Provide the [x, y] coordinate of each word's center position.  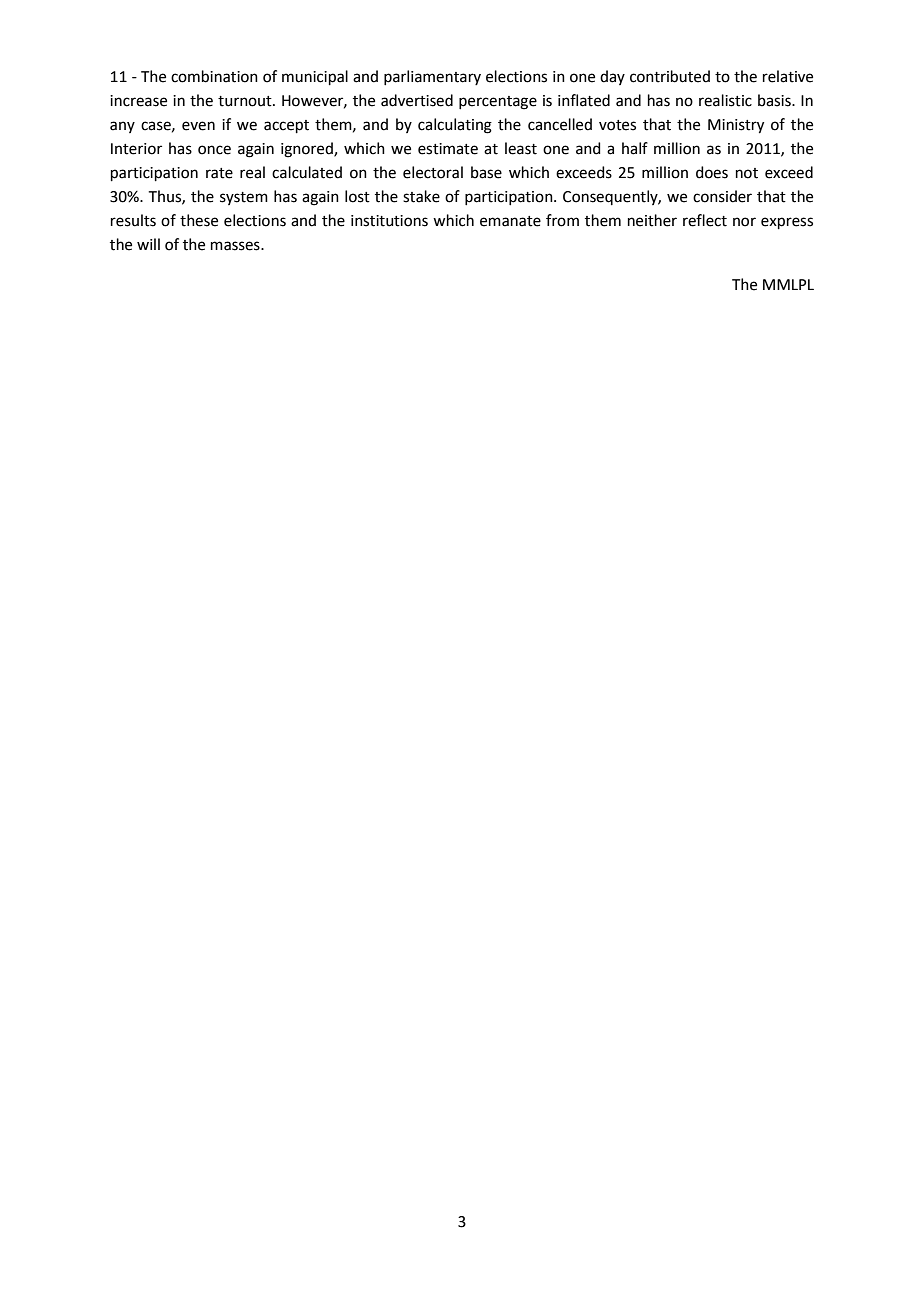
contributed [670, 76]
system [244, 198]
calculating [455, 126]
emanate [510, 221]
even [198, 126]
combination [214, 76]
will [148, 244]
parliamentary [432, 77]
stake [421, 196]
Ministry [736, 126]
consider [722, 196]
